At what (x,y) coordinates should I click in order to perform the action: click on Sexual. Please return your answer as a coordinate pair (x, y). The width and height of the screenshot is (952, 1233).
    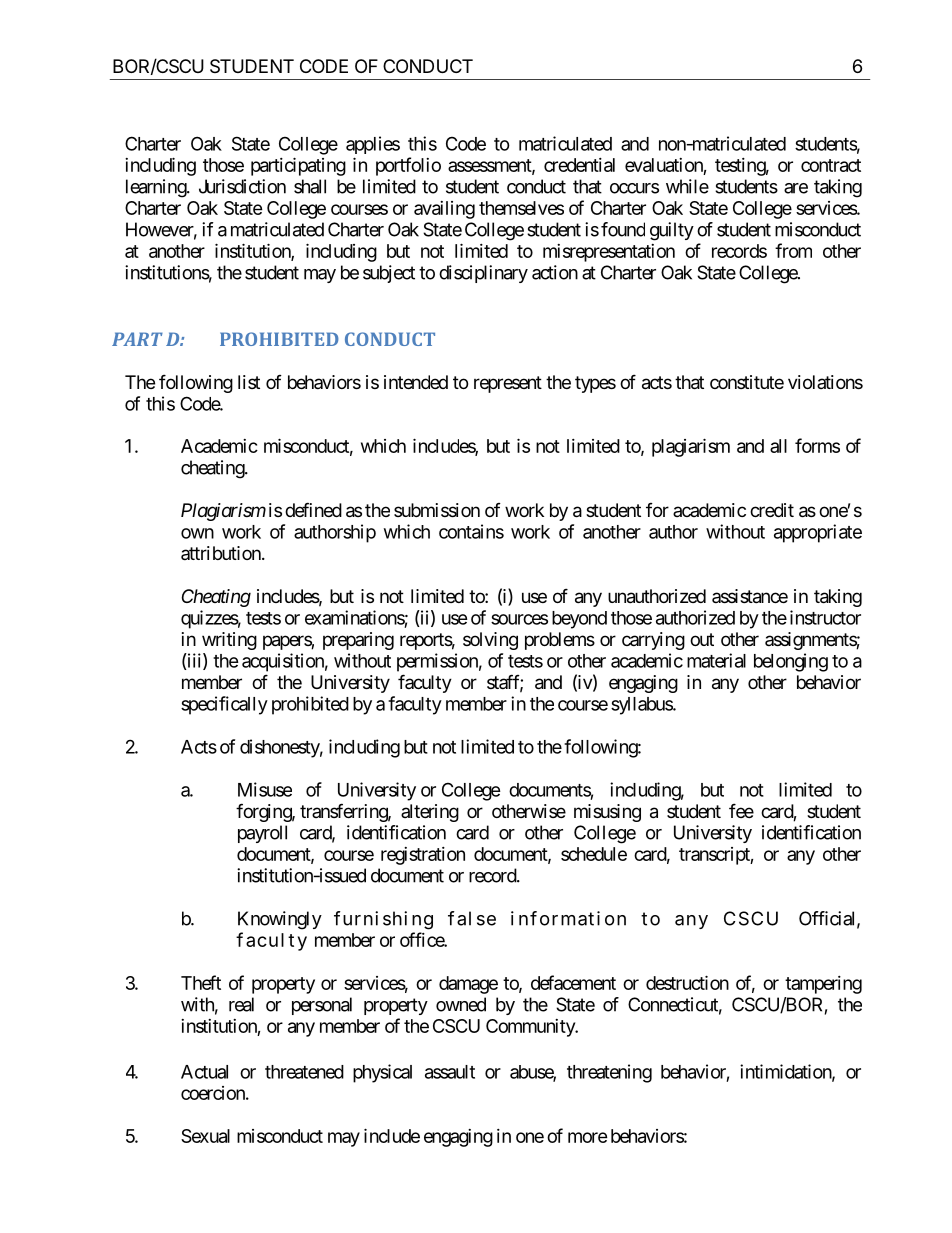
    Looking at the image, I should click on (205, 1136).
